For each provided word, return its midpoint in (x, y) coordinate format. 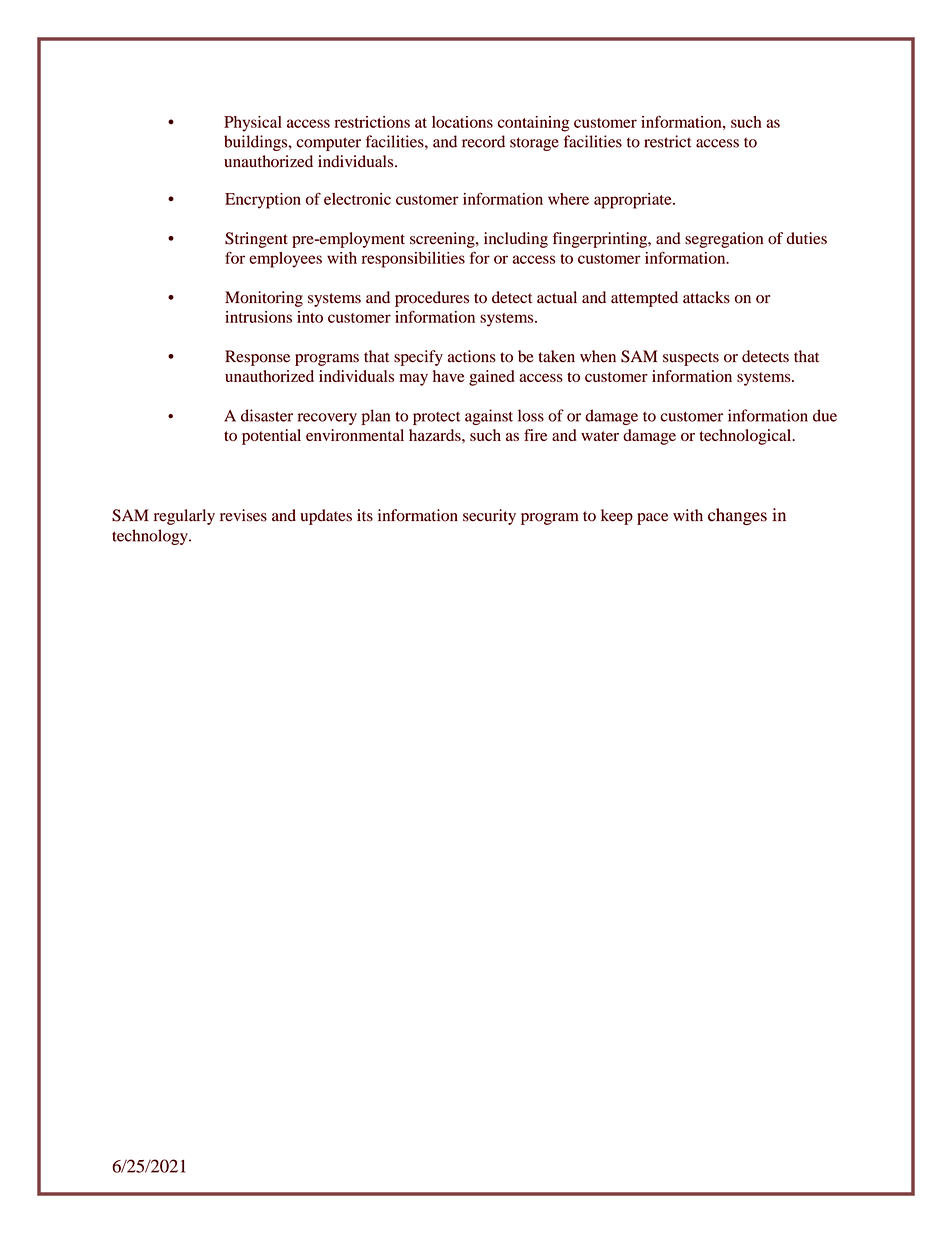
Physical (253, 124)
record (483, 141)
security (489, 517)
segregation (724, 240)
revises (243, 515)
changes (737, 516)
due (825, 415)
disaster (267, 415)
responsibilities (413, 260)
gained (491, 378)
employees (285, 260)
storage (534, 144)
